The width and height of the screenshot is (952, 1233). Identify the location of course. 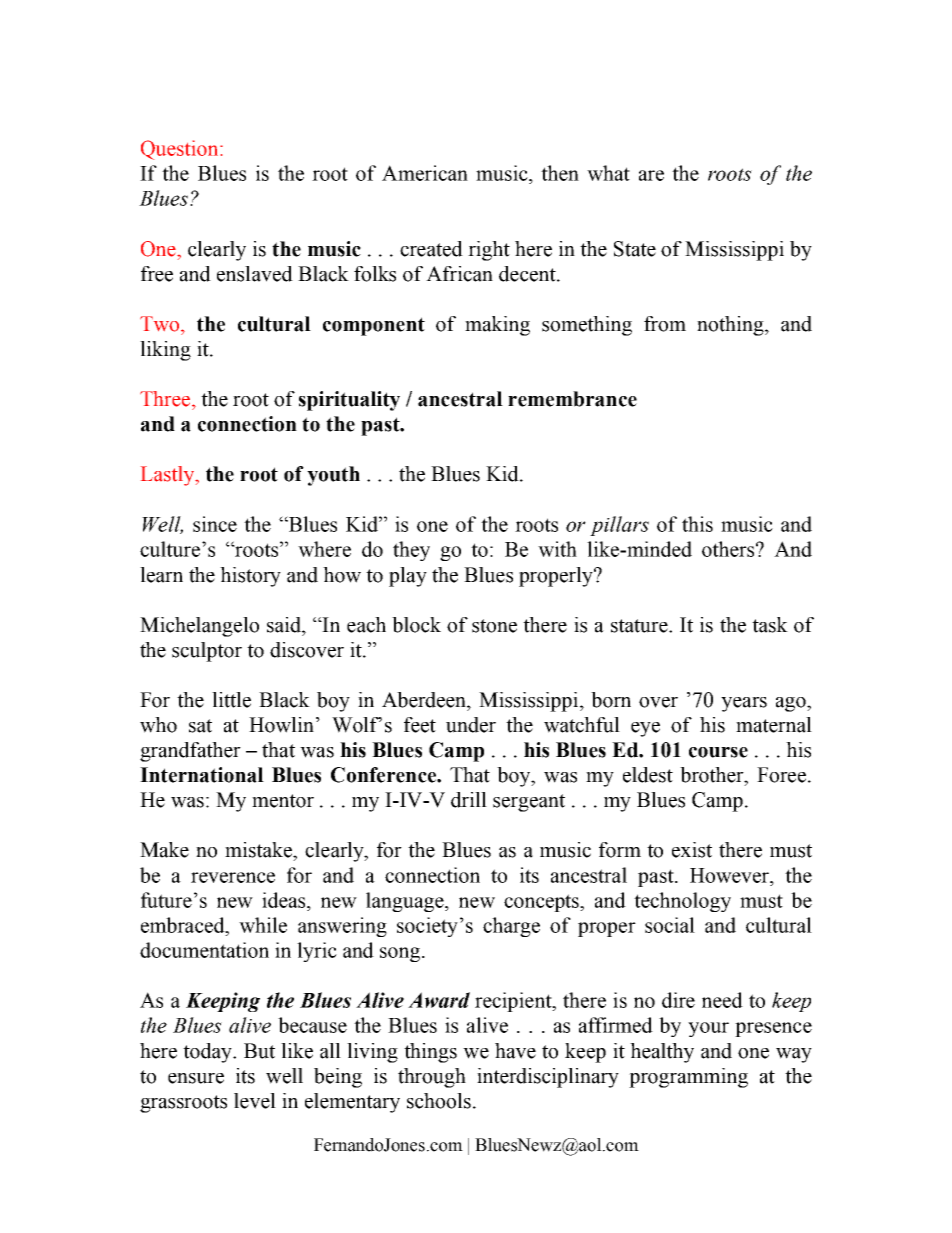
(718, 752).
